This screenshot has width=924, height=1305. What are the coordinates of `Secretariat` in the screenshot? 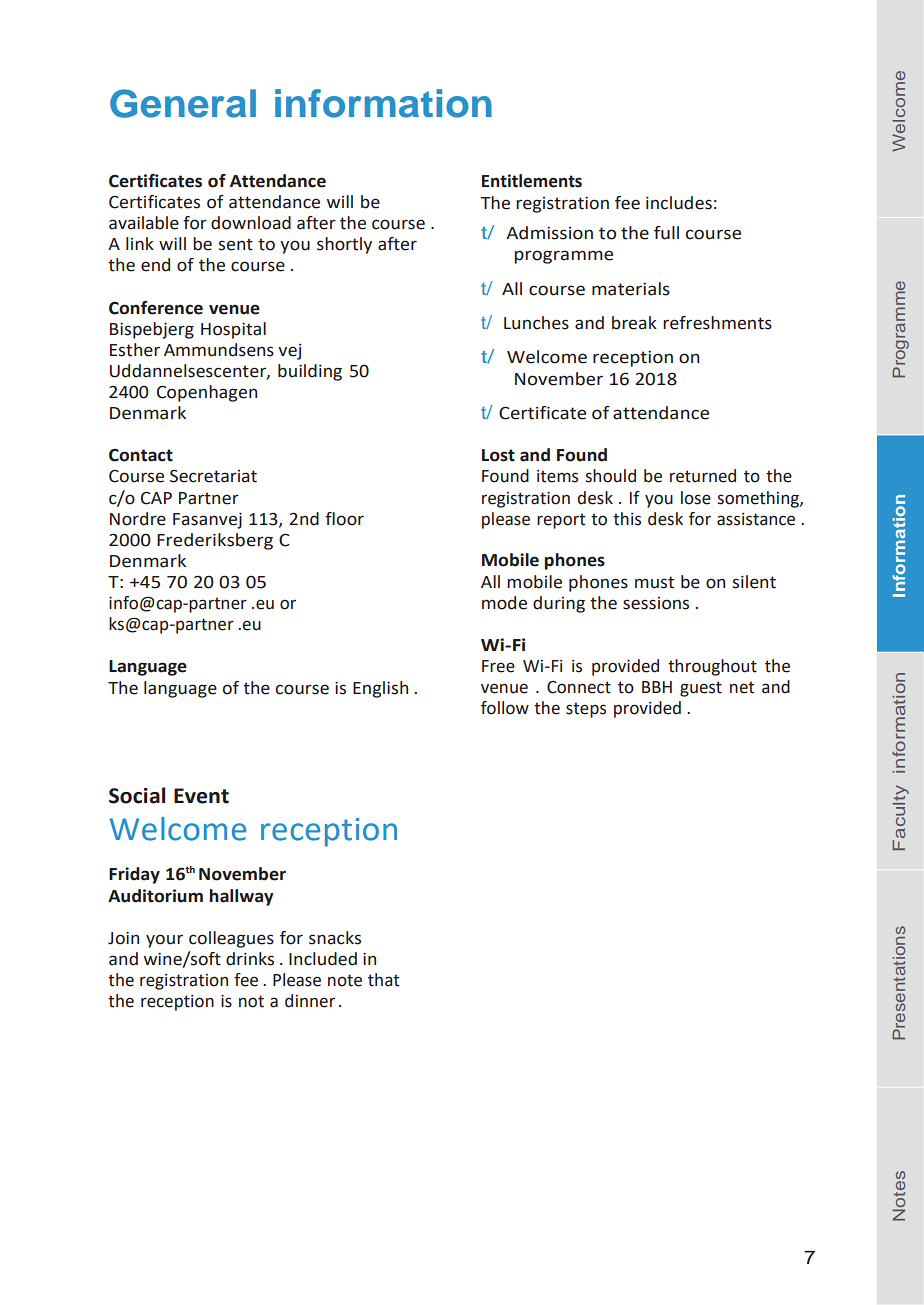 It's located at (213, 476).
